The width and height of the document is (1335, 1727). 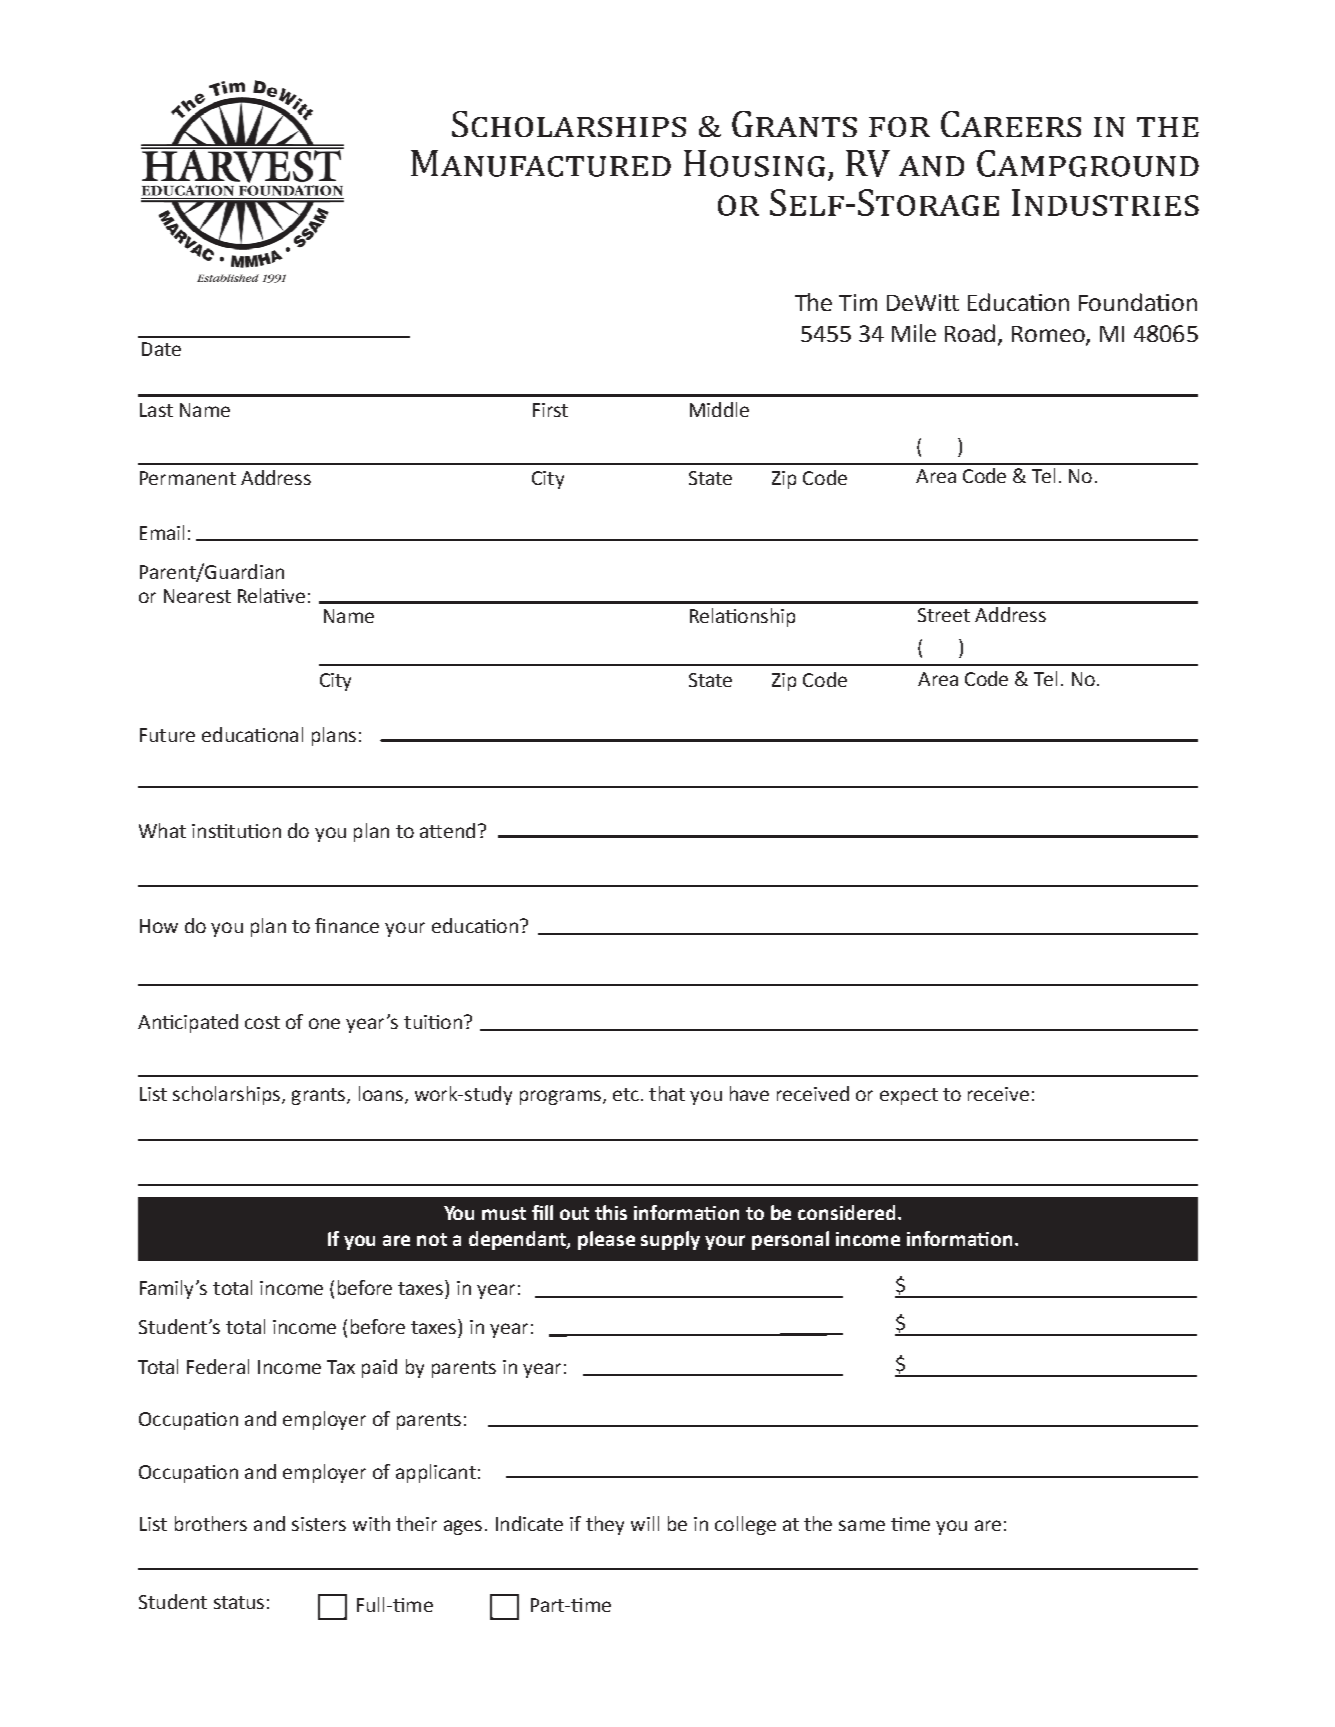 What do you see at coordinates (914, 333) in the document?
I see `Mile` at bounding box center [914, 333].
